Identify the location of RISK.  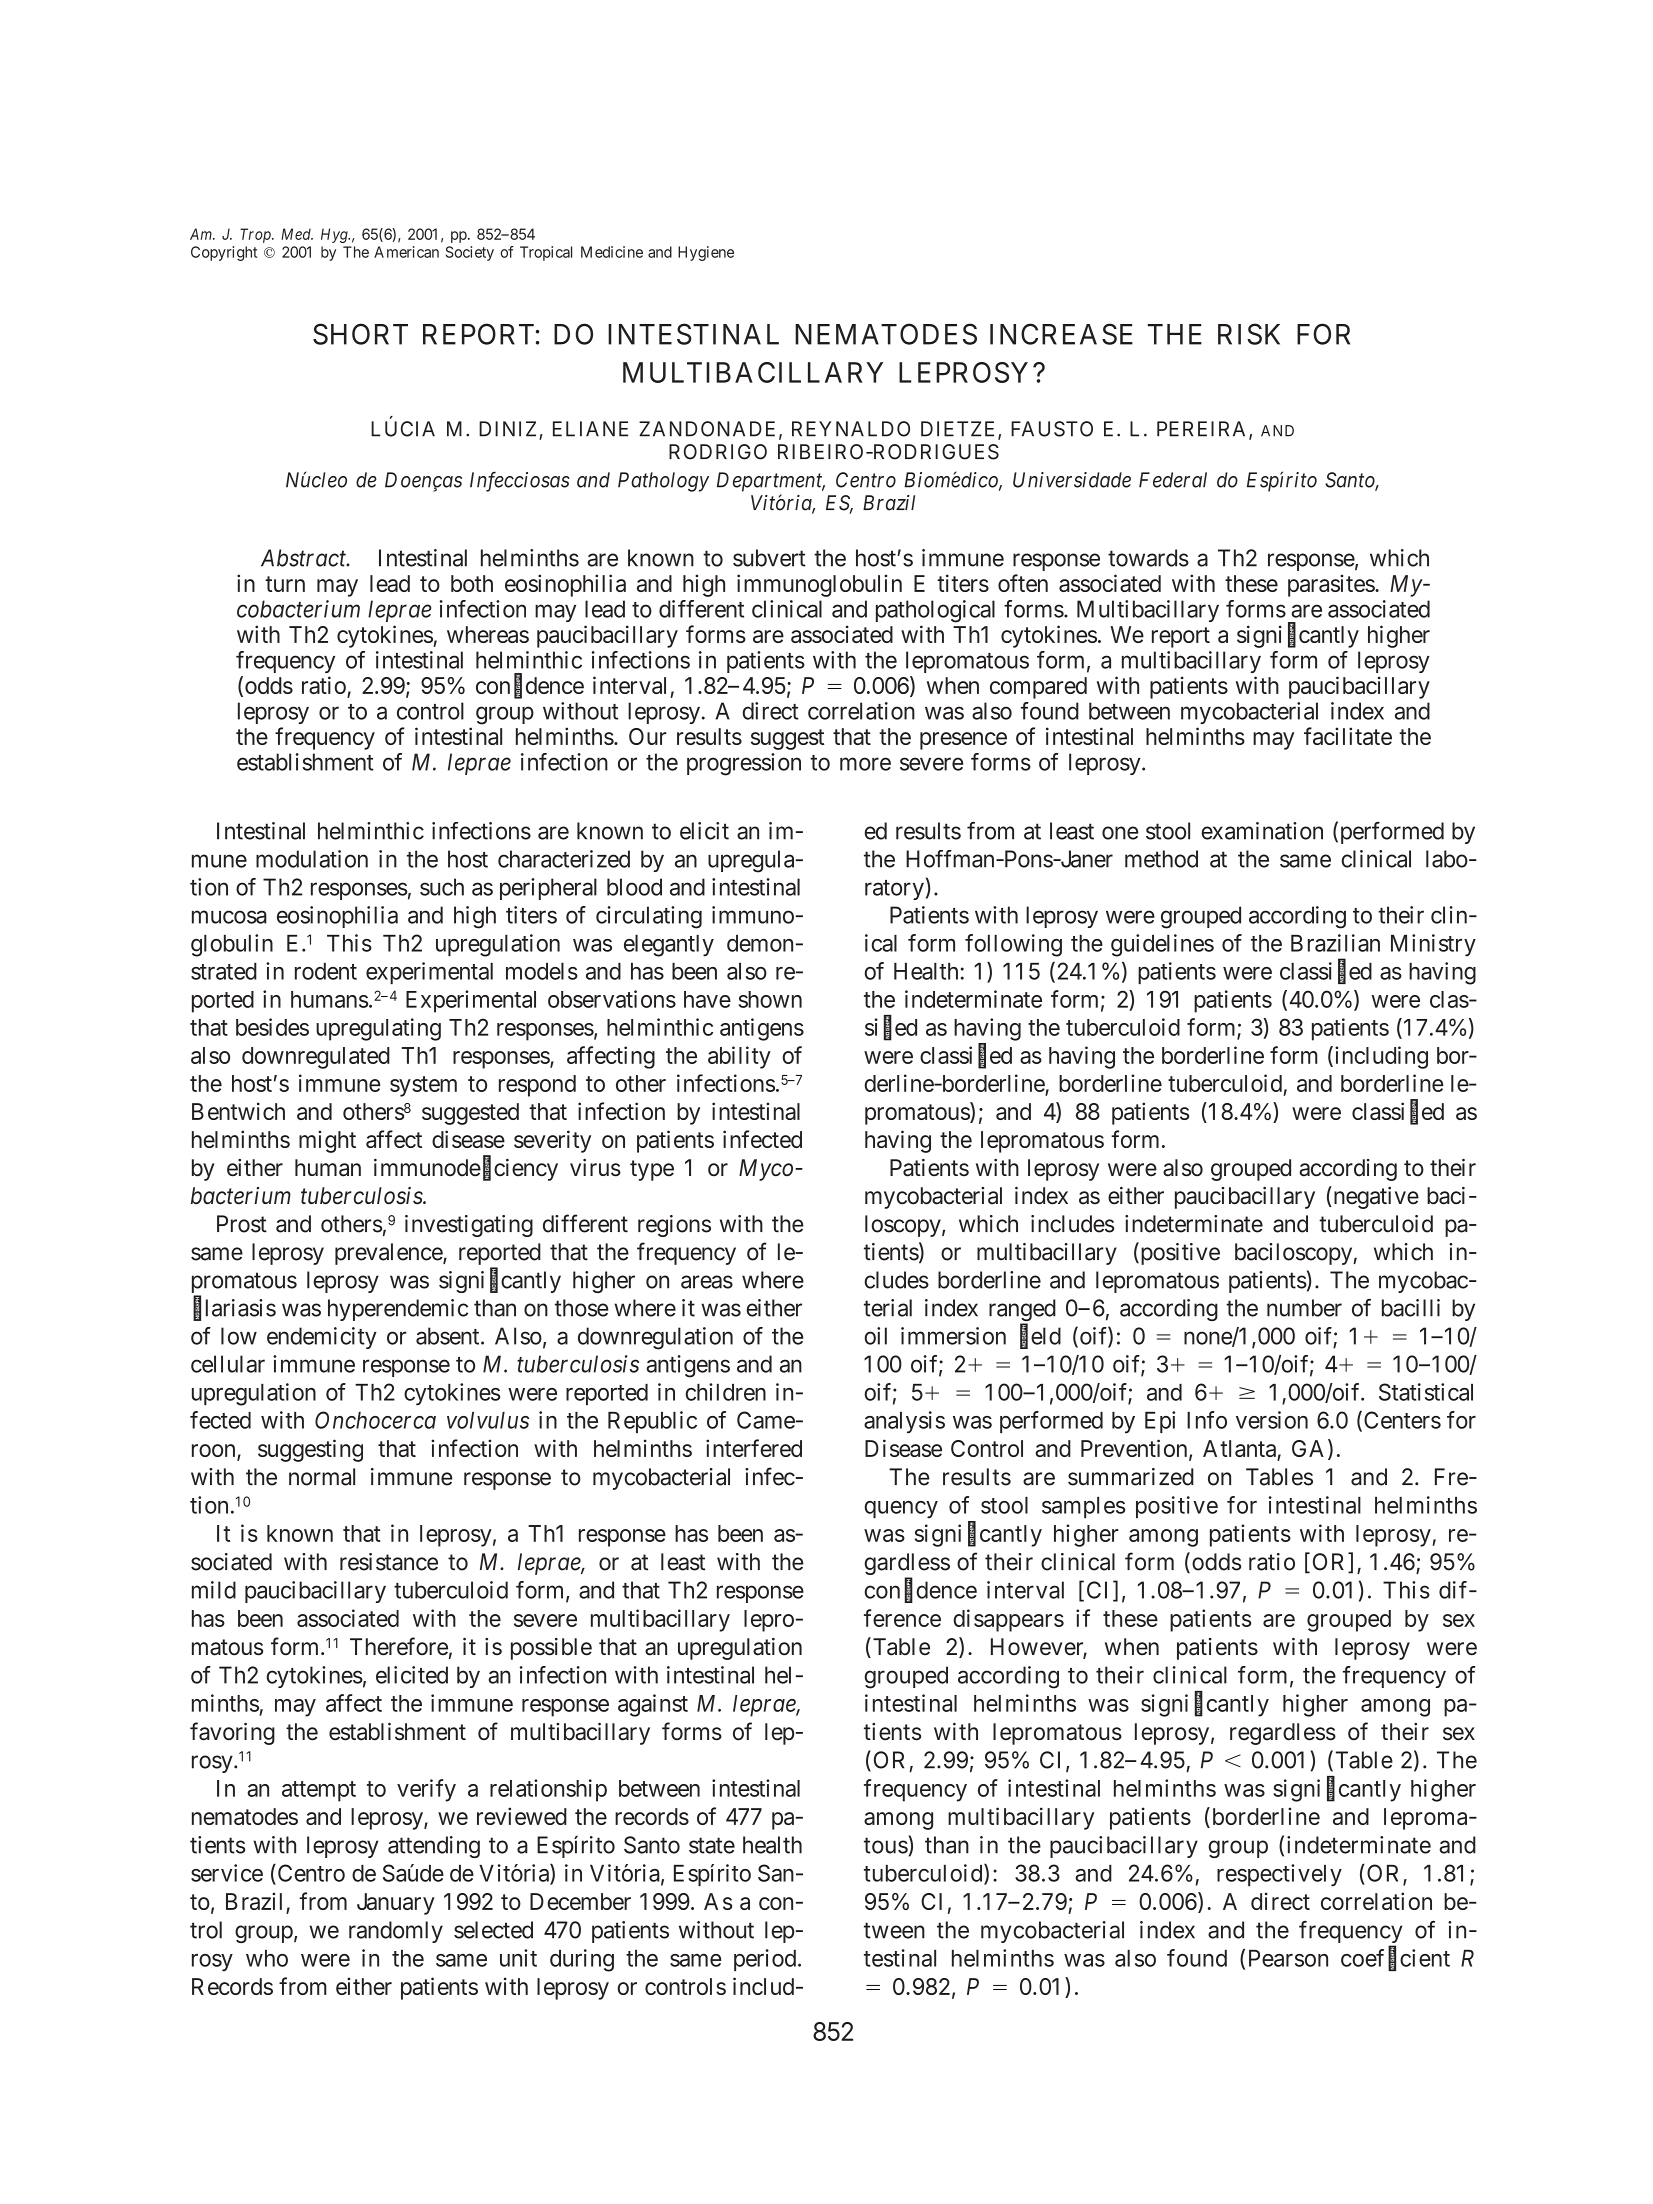
(1249, 334).
